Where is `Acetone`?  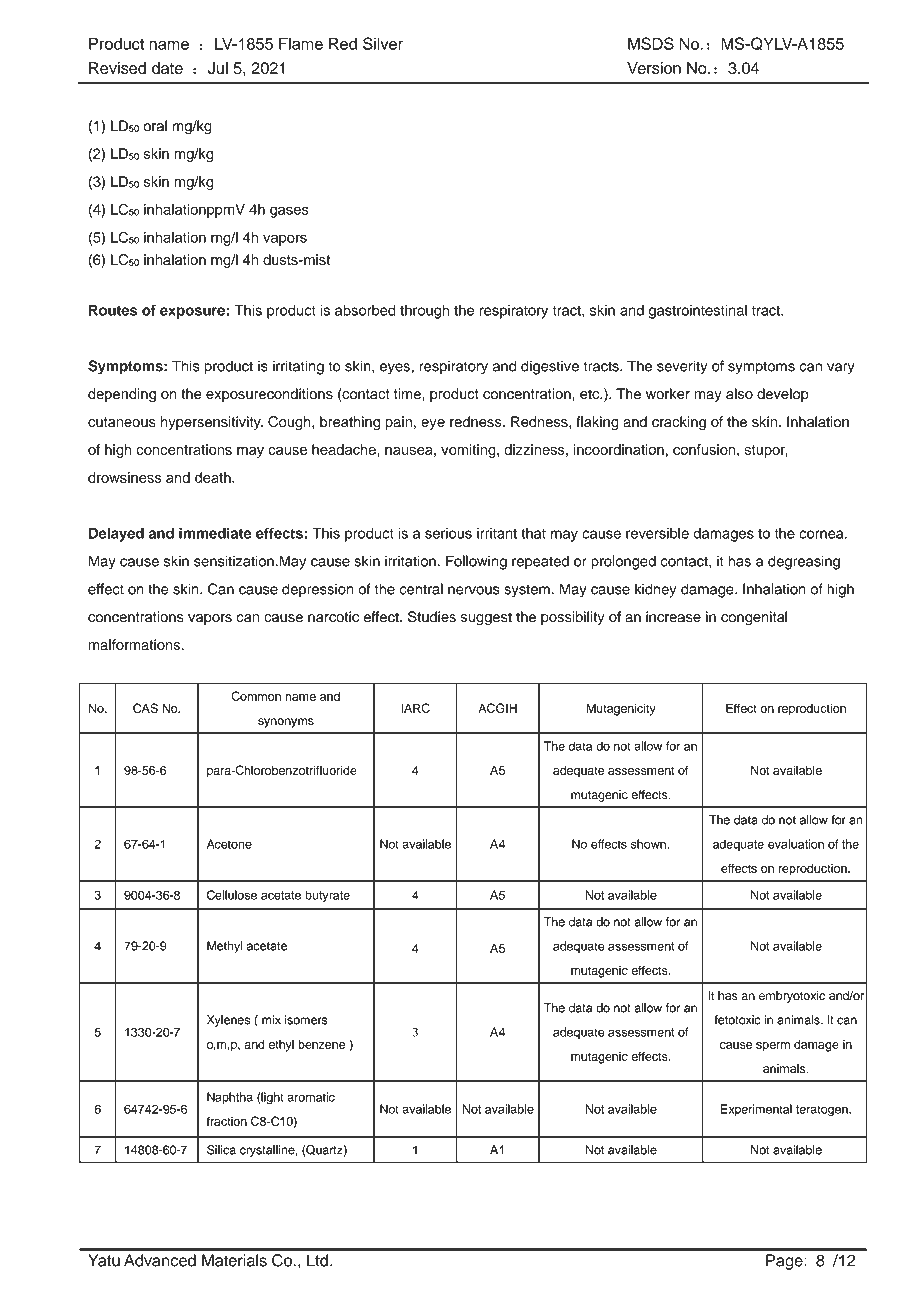 Acetone is located at coordinates (229, 844).
